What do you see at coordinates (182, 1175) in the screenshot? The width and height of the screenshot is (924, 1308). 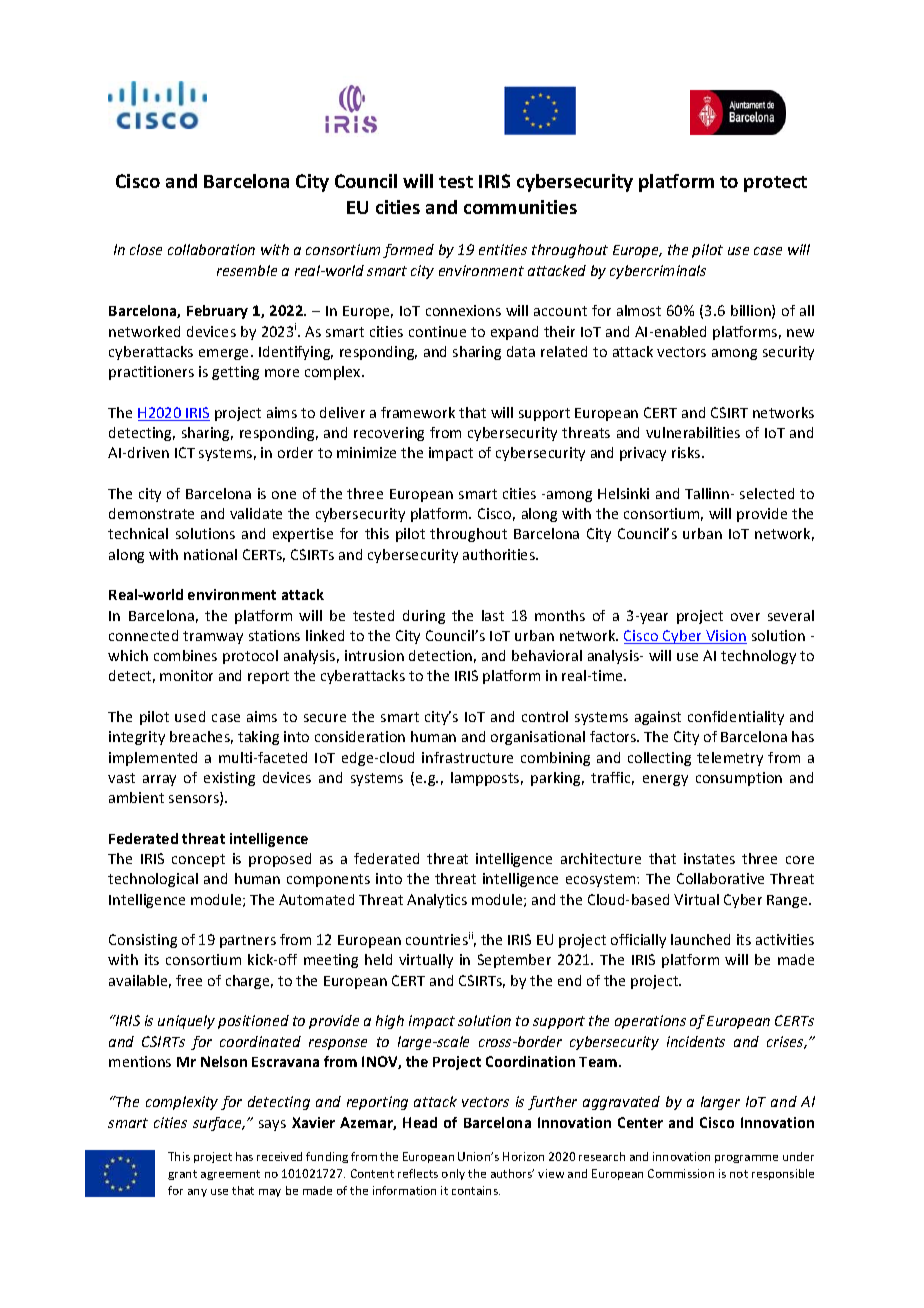 I see `grant` at bounding box center [182, 1175].
